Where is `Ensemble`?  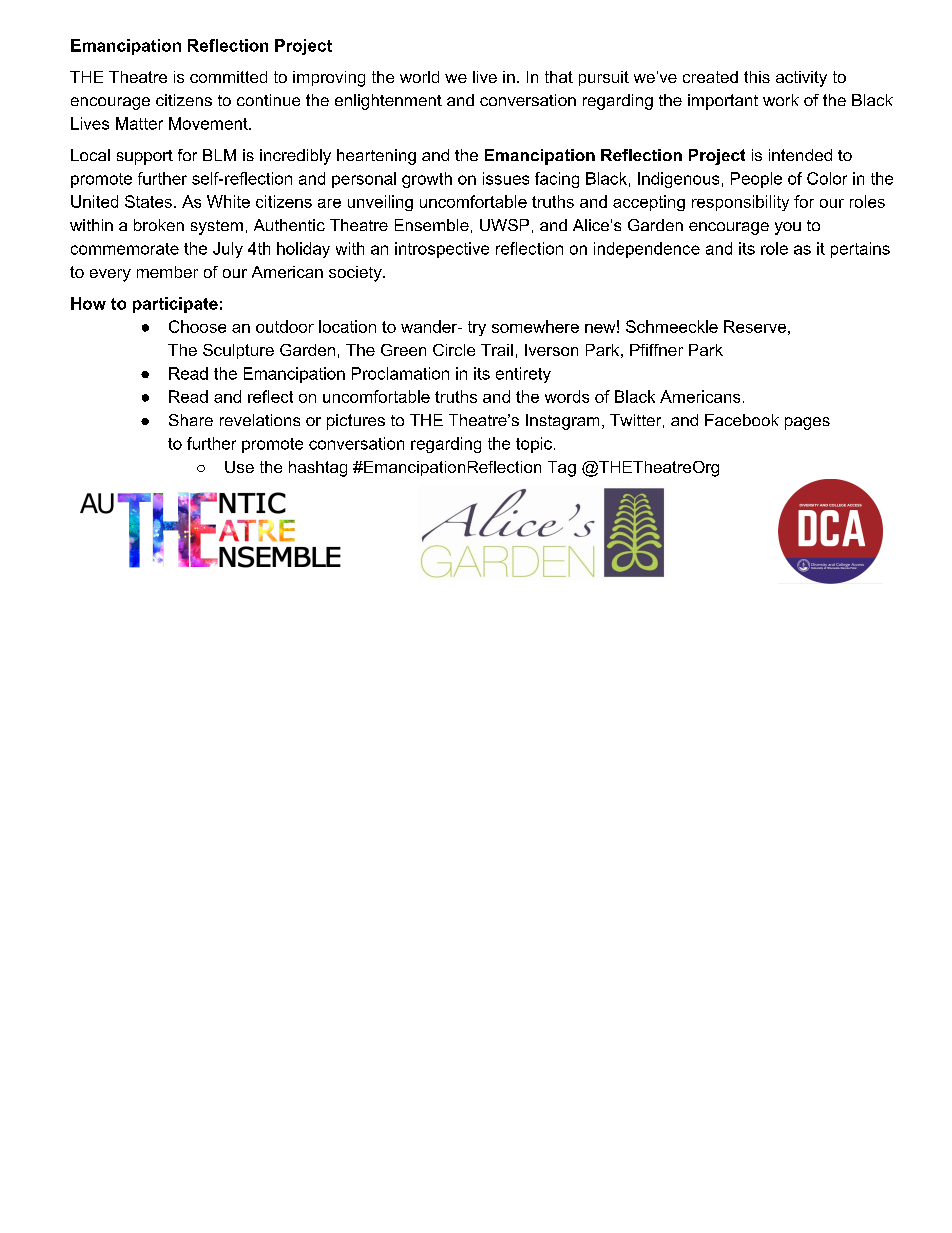 Ensemble is located at coordinates (432, 225).
